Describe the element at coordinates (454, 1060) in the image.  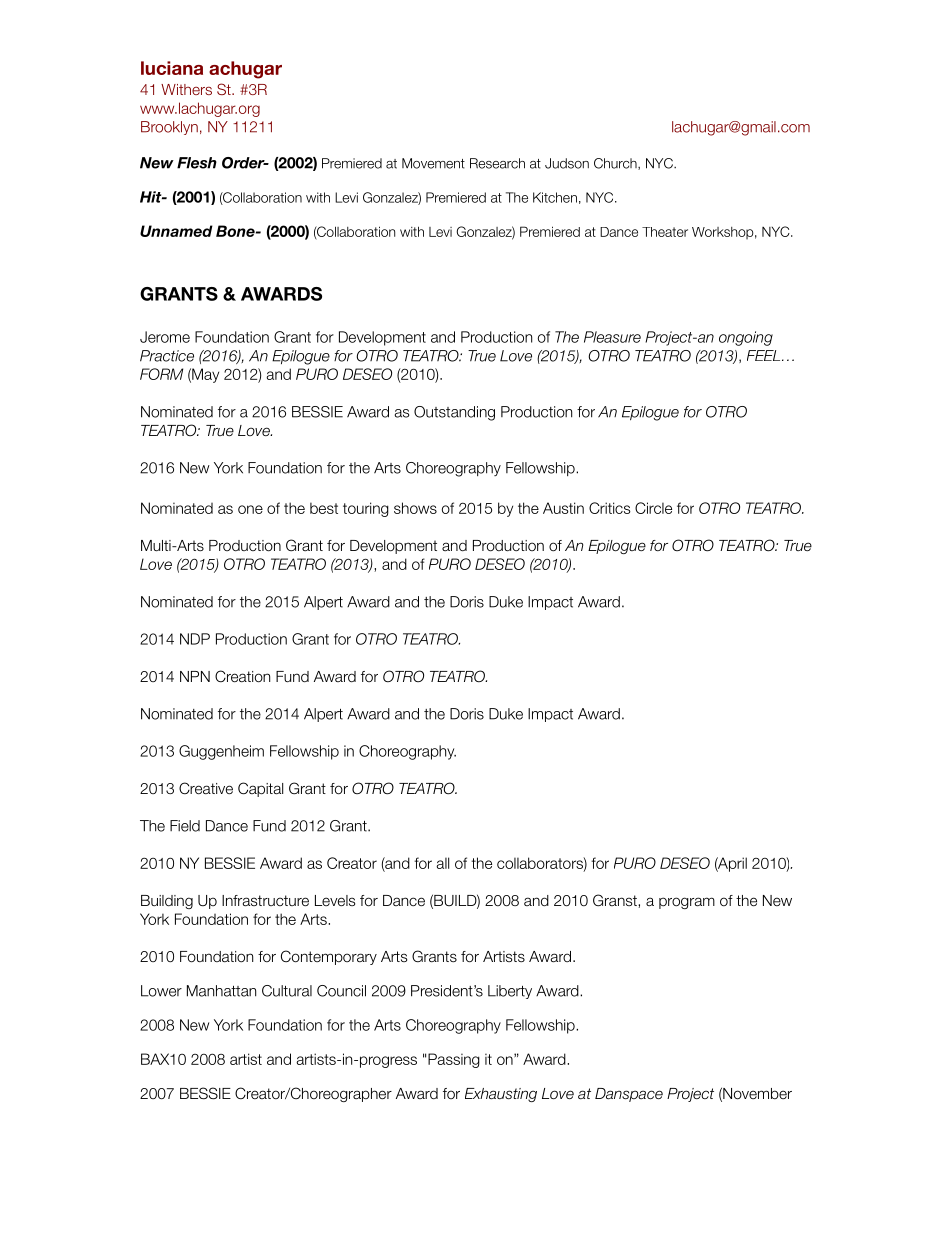
I see `Passing` at that location.
